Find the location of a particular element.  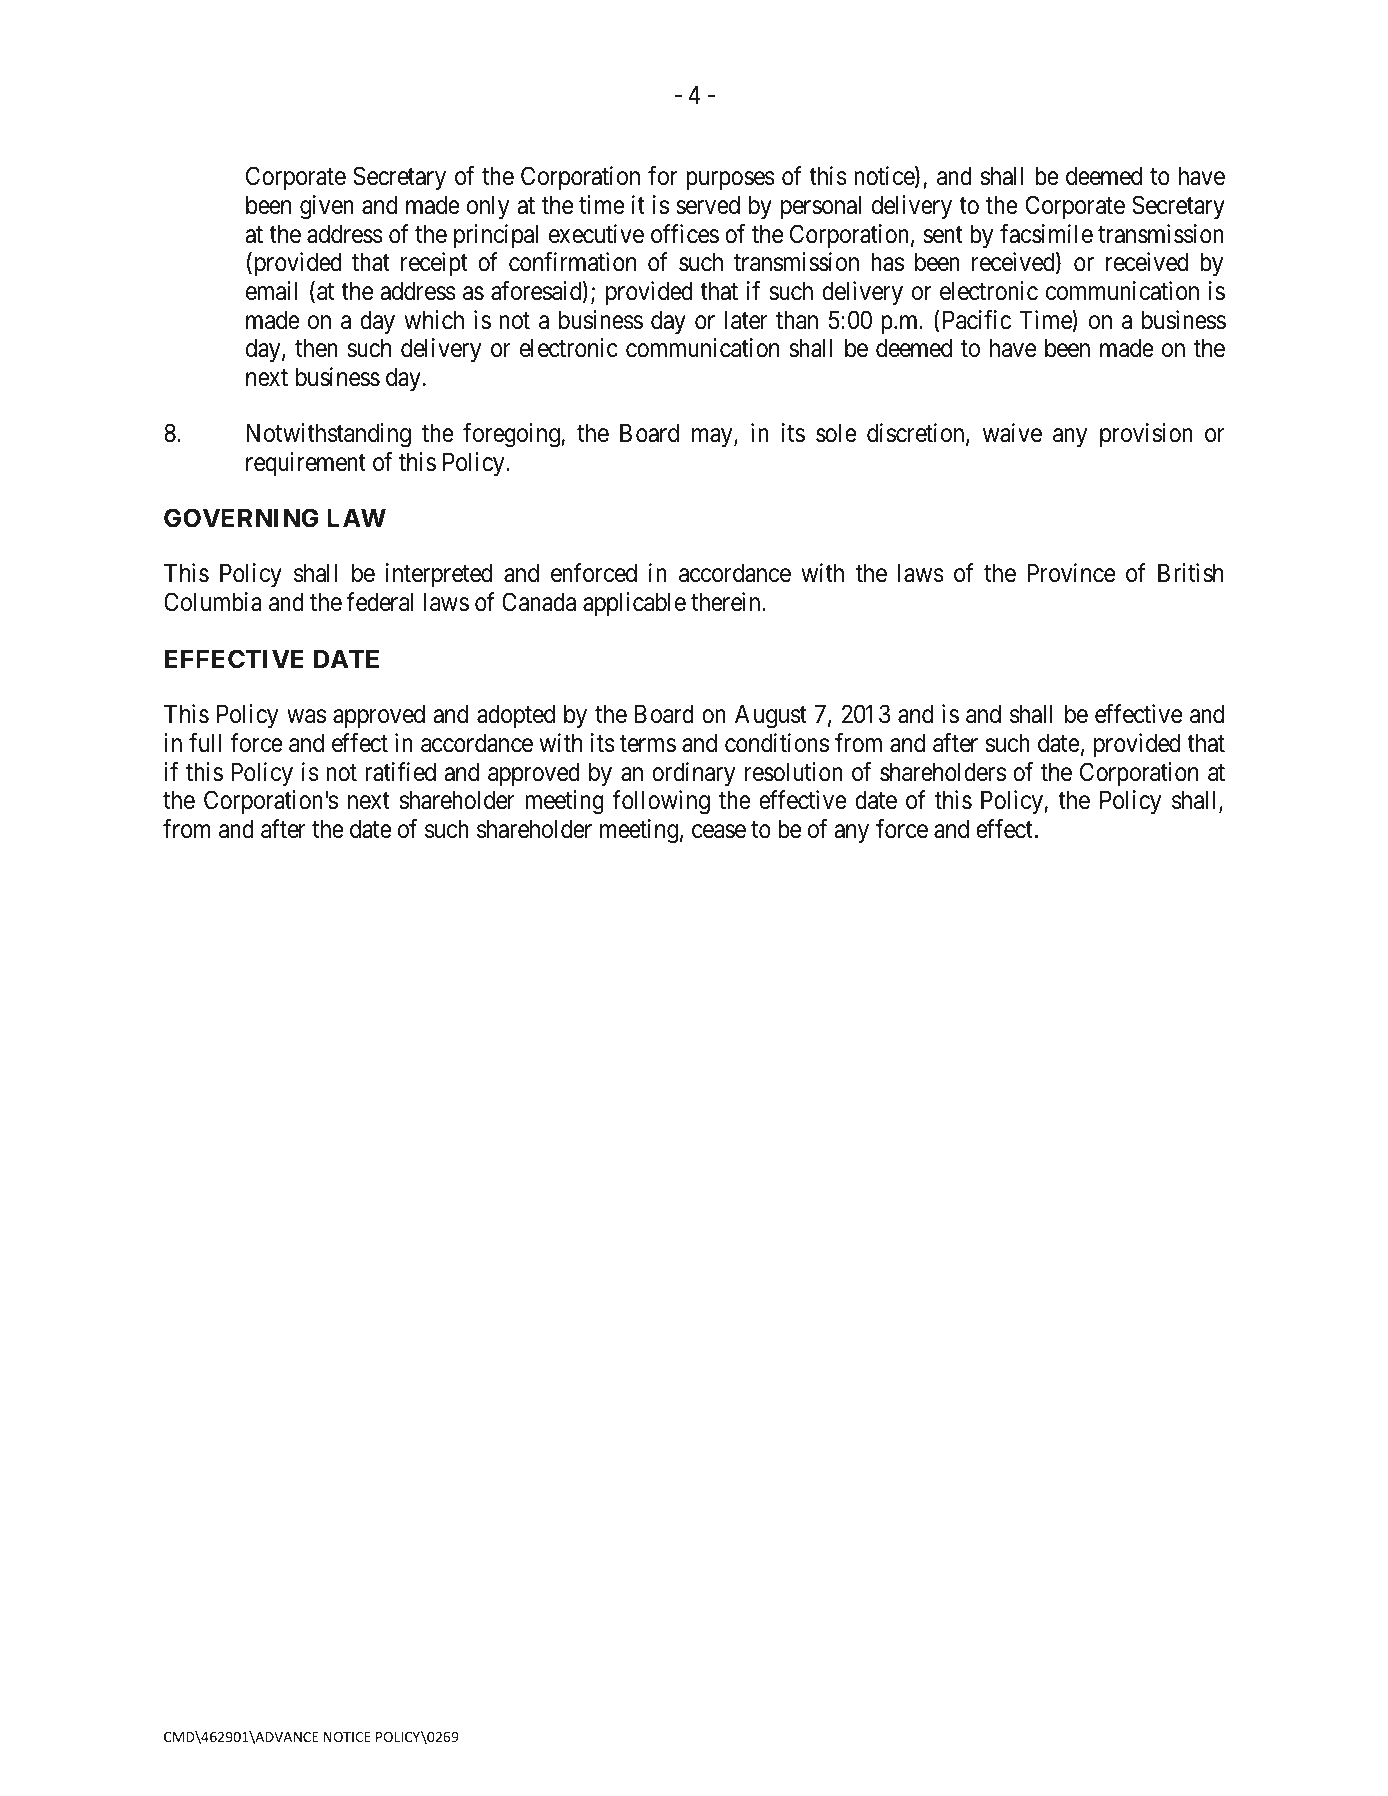

served is located at coordinates (708, 205).
